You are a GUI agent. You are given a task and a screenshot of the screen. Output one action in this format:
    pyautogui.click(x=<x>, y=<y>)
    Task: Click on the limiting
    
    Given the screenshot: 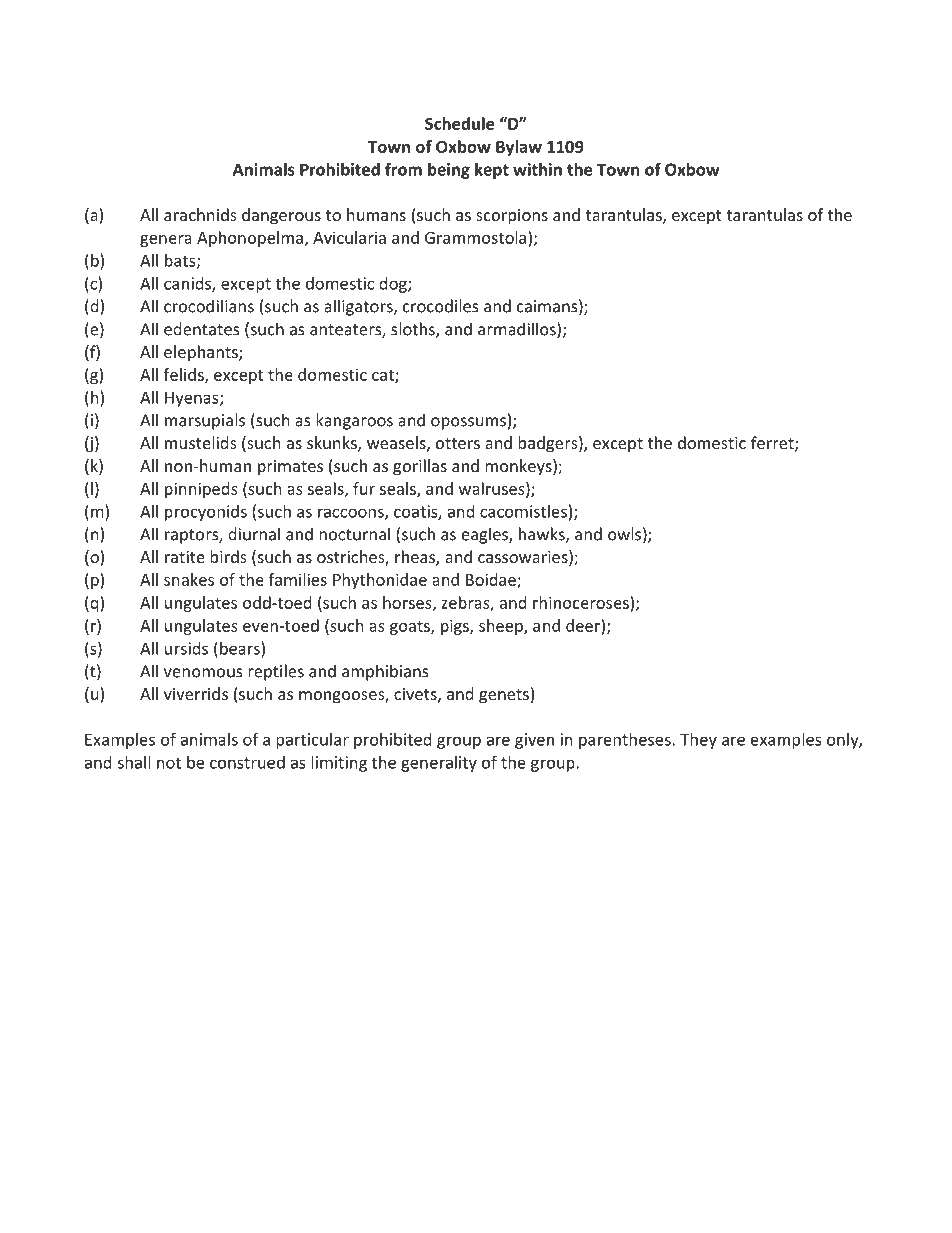 What is the action you would take?
    pyautogui.click(x=339, y=764)
